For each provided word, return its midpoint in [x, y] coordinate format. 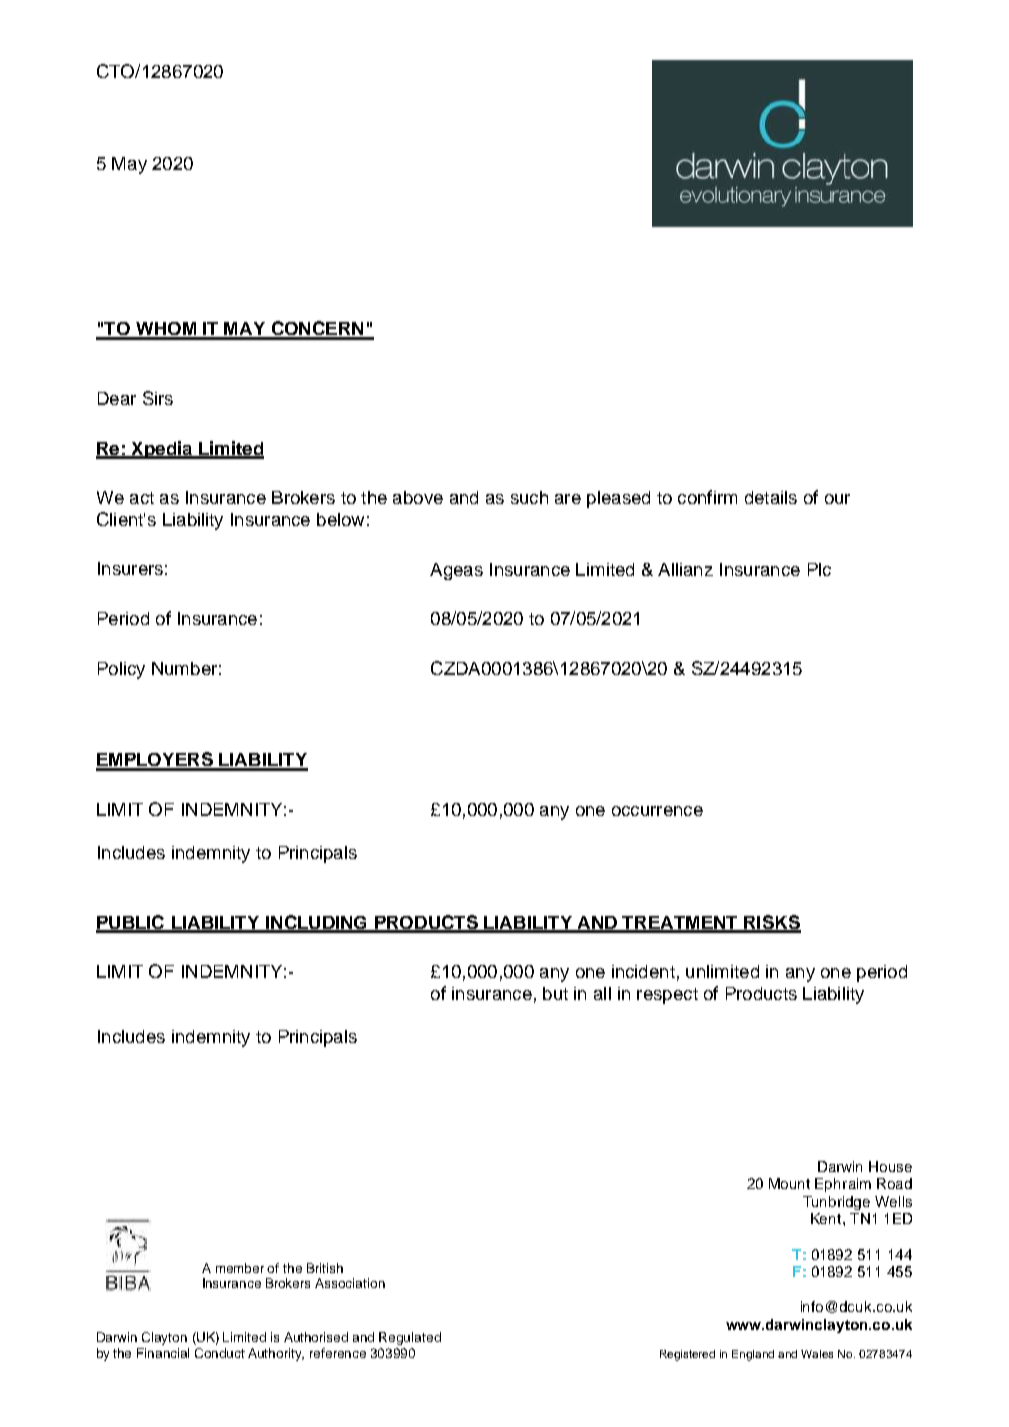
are [568, 499]
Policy [121, 670]
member [240, 1268]
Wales [817, 1354]
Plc [819, 569]
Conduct [220, 1353]
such [529, 497]
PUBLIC [131, 923]
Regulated [410, 1338]
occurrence [657, 811]
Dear [117, 398]
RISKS [771, 923]
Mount [789, 1183]
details [771, 497]
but [555, 993]
